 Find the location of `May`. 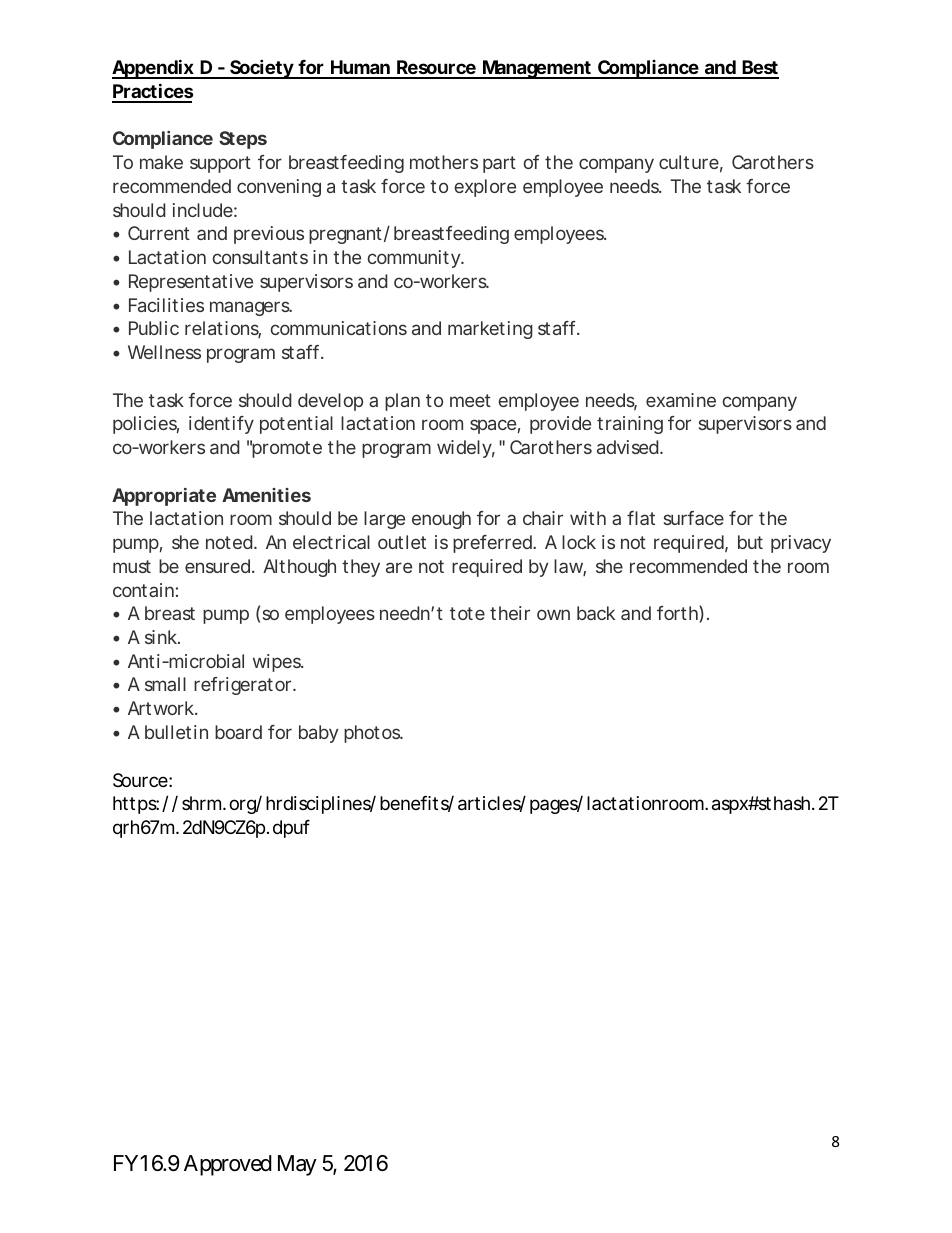

May is located at coordinates (297, 1165).
